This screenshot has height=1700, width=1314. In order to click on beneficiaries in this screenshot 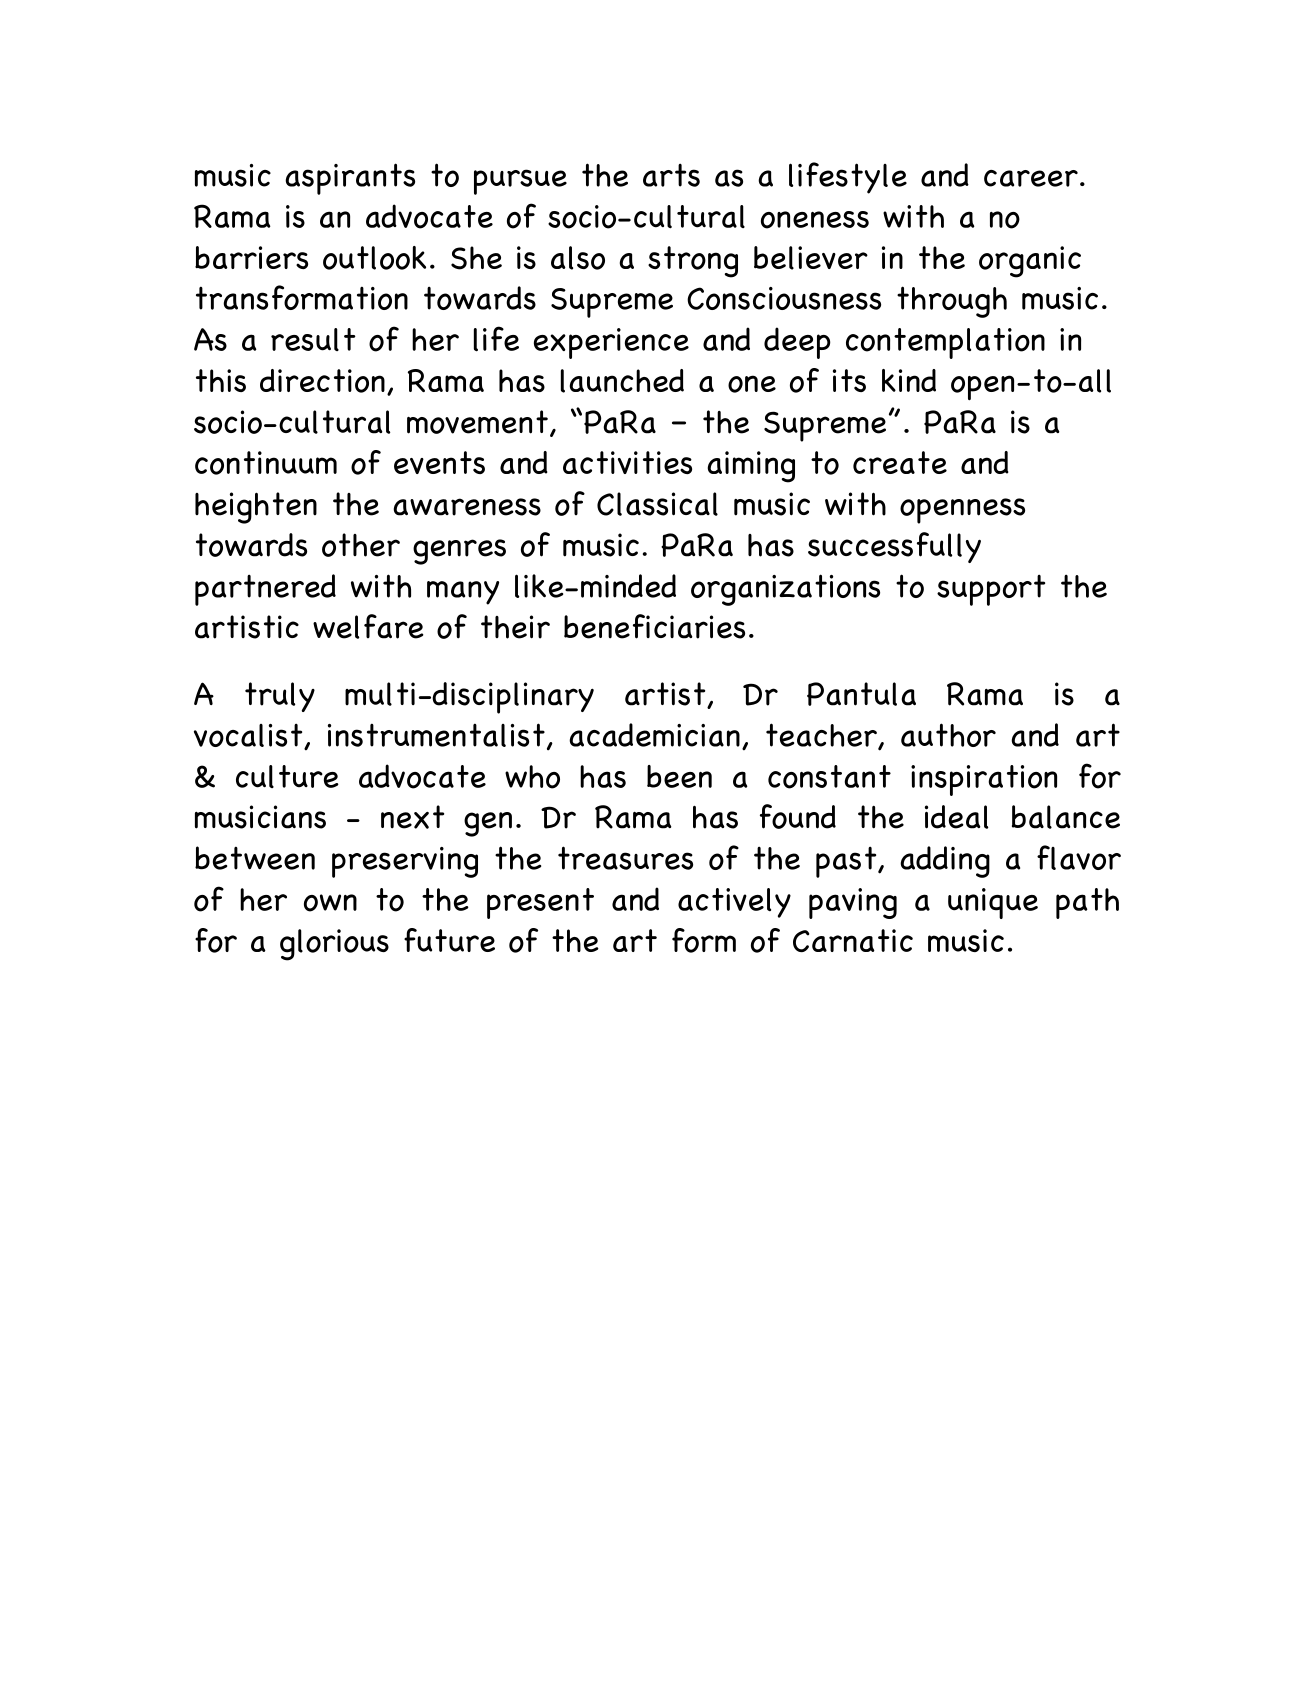, I will do `click(654, 626)`.
